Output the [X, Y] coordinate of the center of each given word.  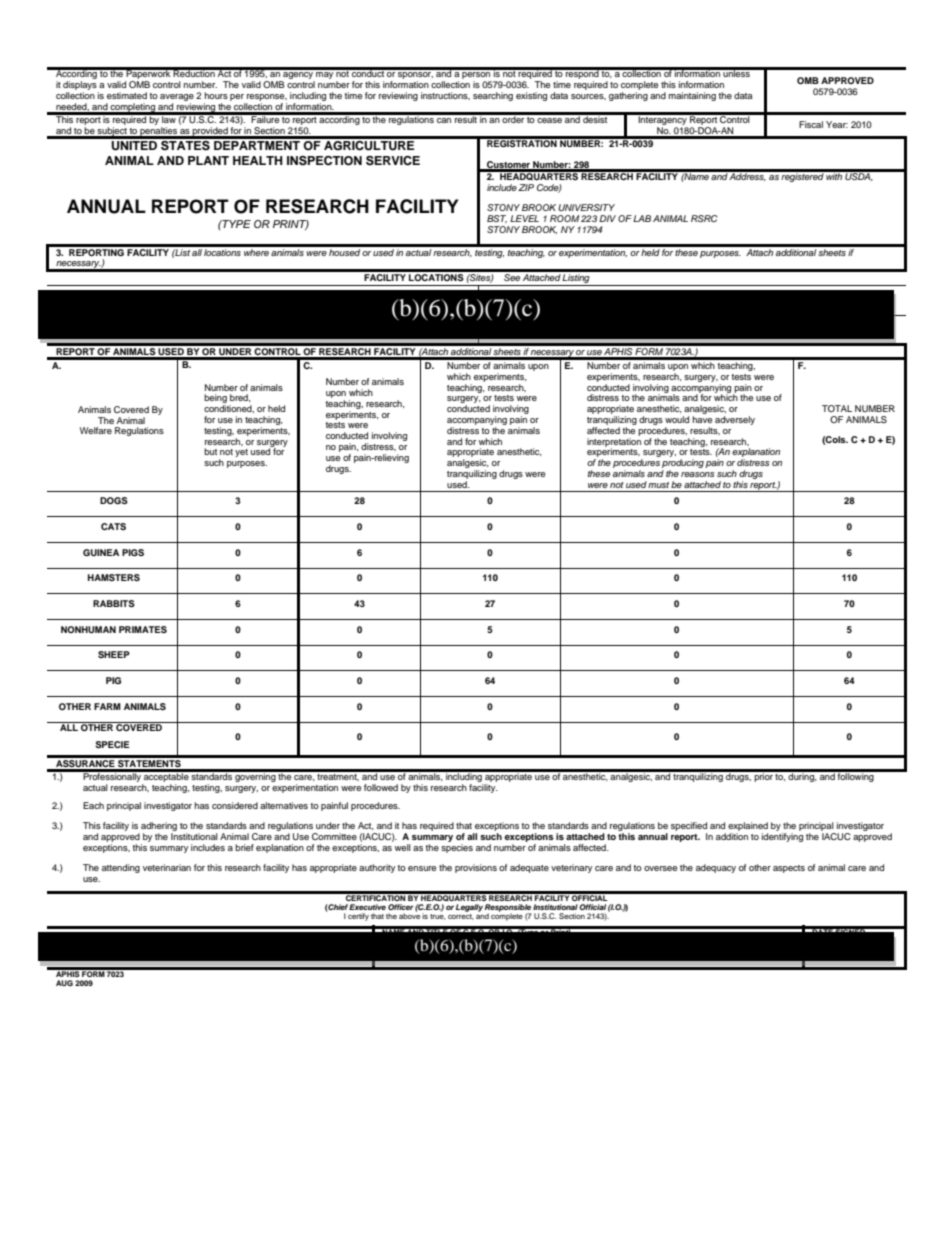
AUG [64, 983]
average [177, 99]
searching [493, 96]
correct [461, 915]
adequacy [716, 868]
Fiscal [811, 124]
